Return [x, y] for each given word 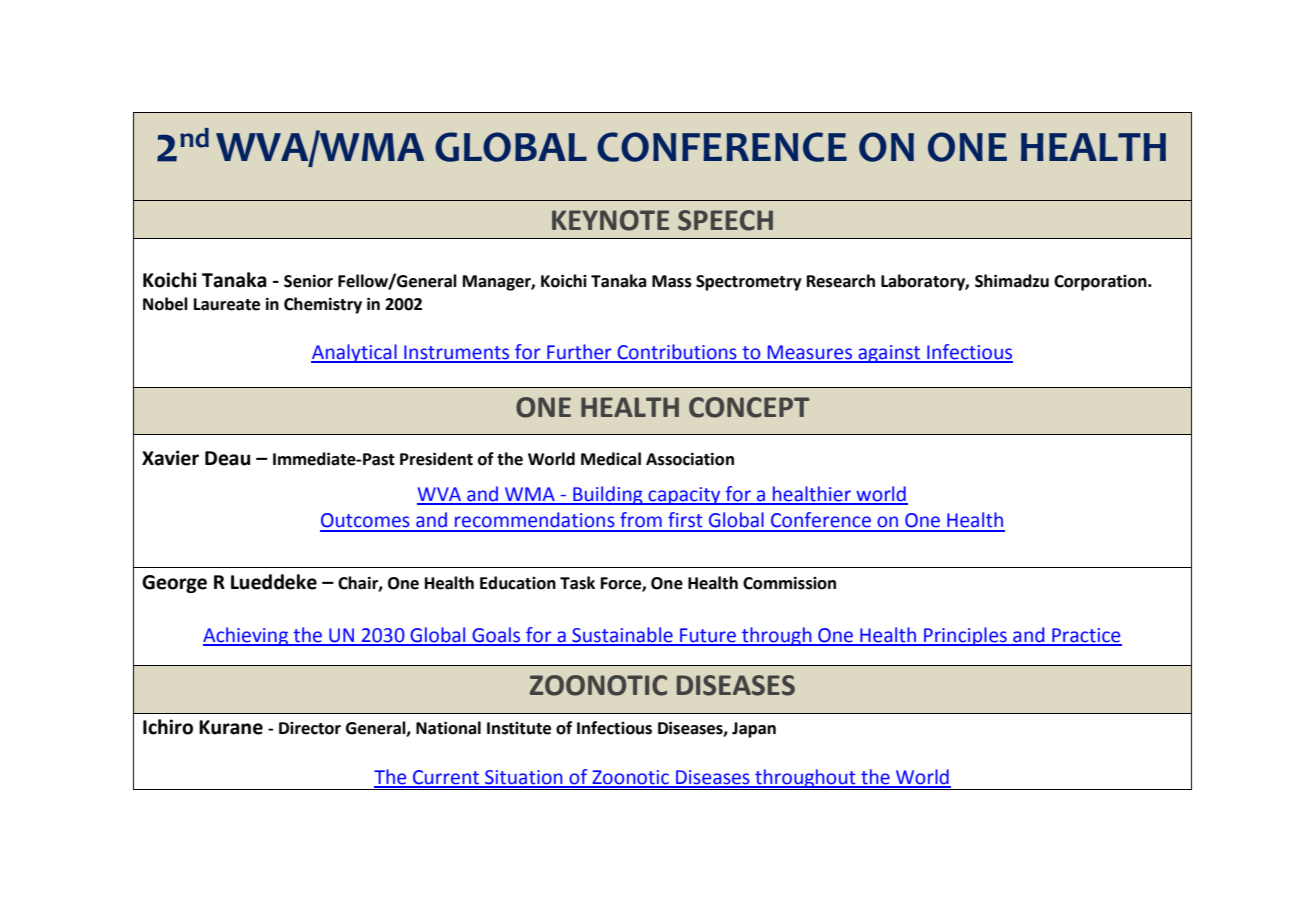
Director [310, 728]
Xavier [170, 458]
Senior [308, 281]
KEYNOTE [610, 220]
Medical [611, 459]
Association [690, 459]
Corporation [1101, 283]
